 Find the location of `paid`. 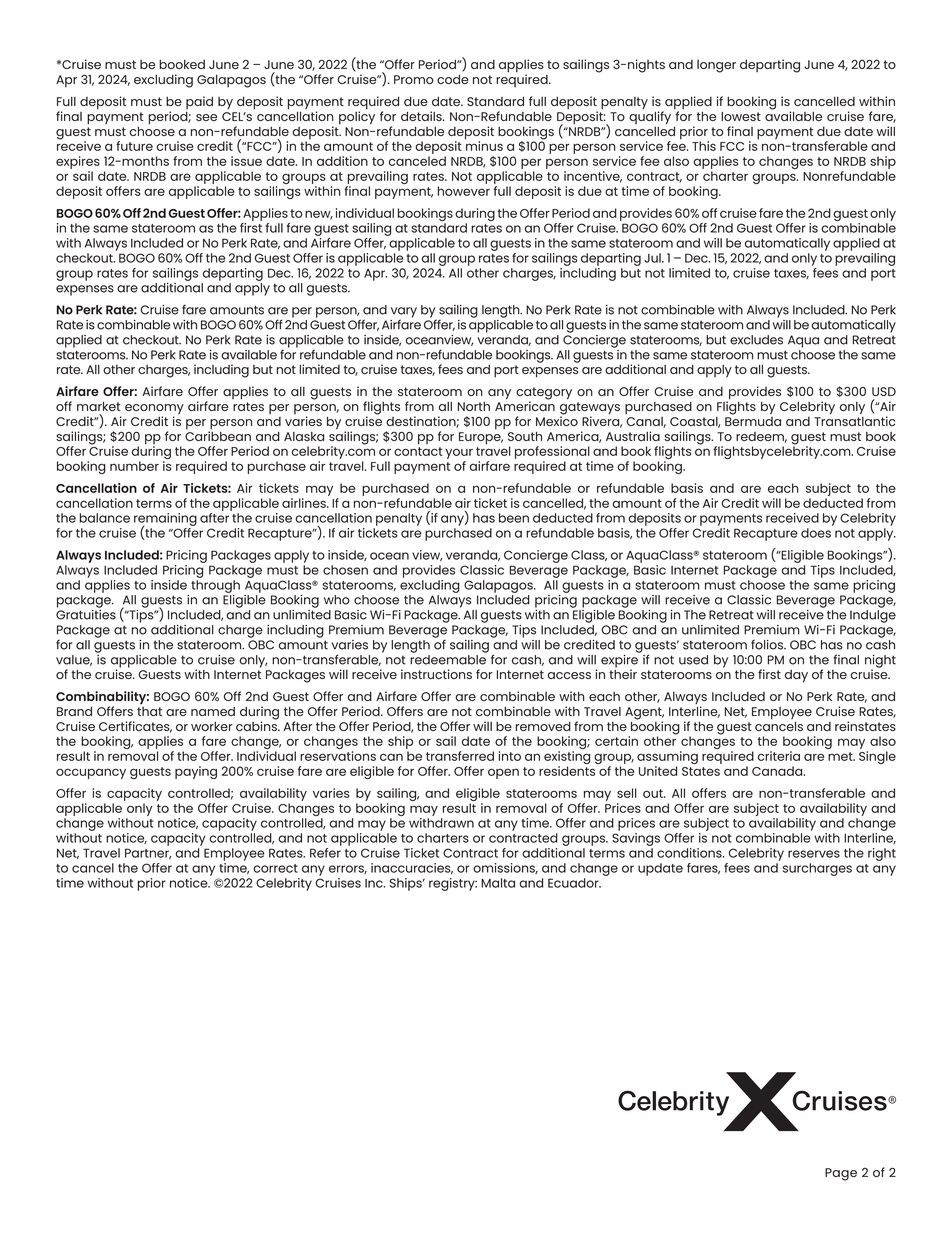

paid is located at coordinates (199, 104).
